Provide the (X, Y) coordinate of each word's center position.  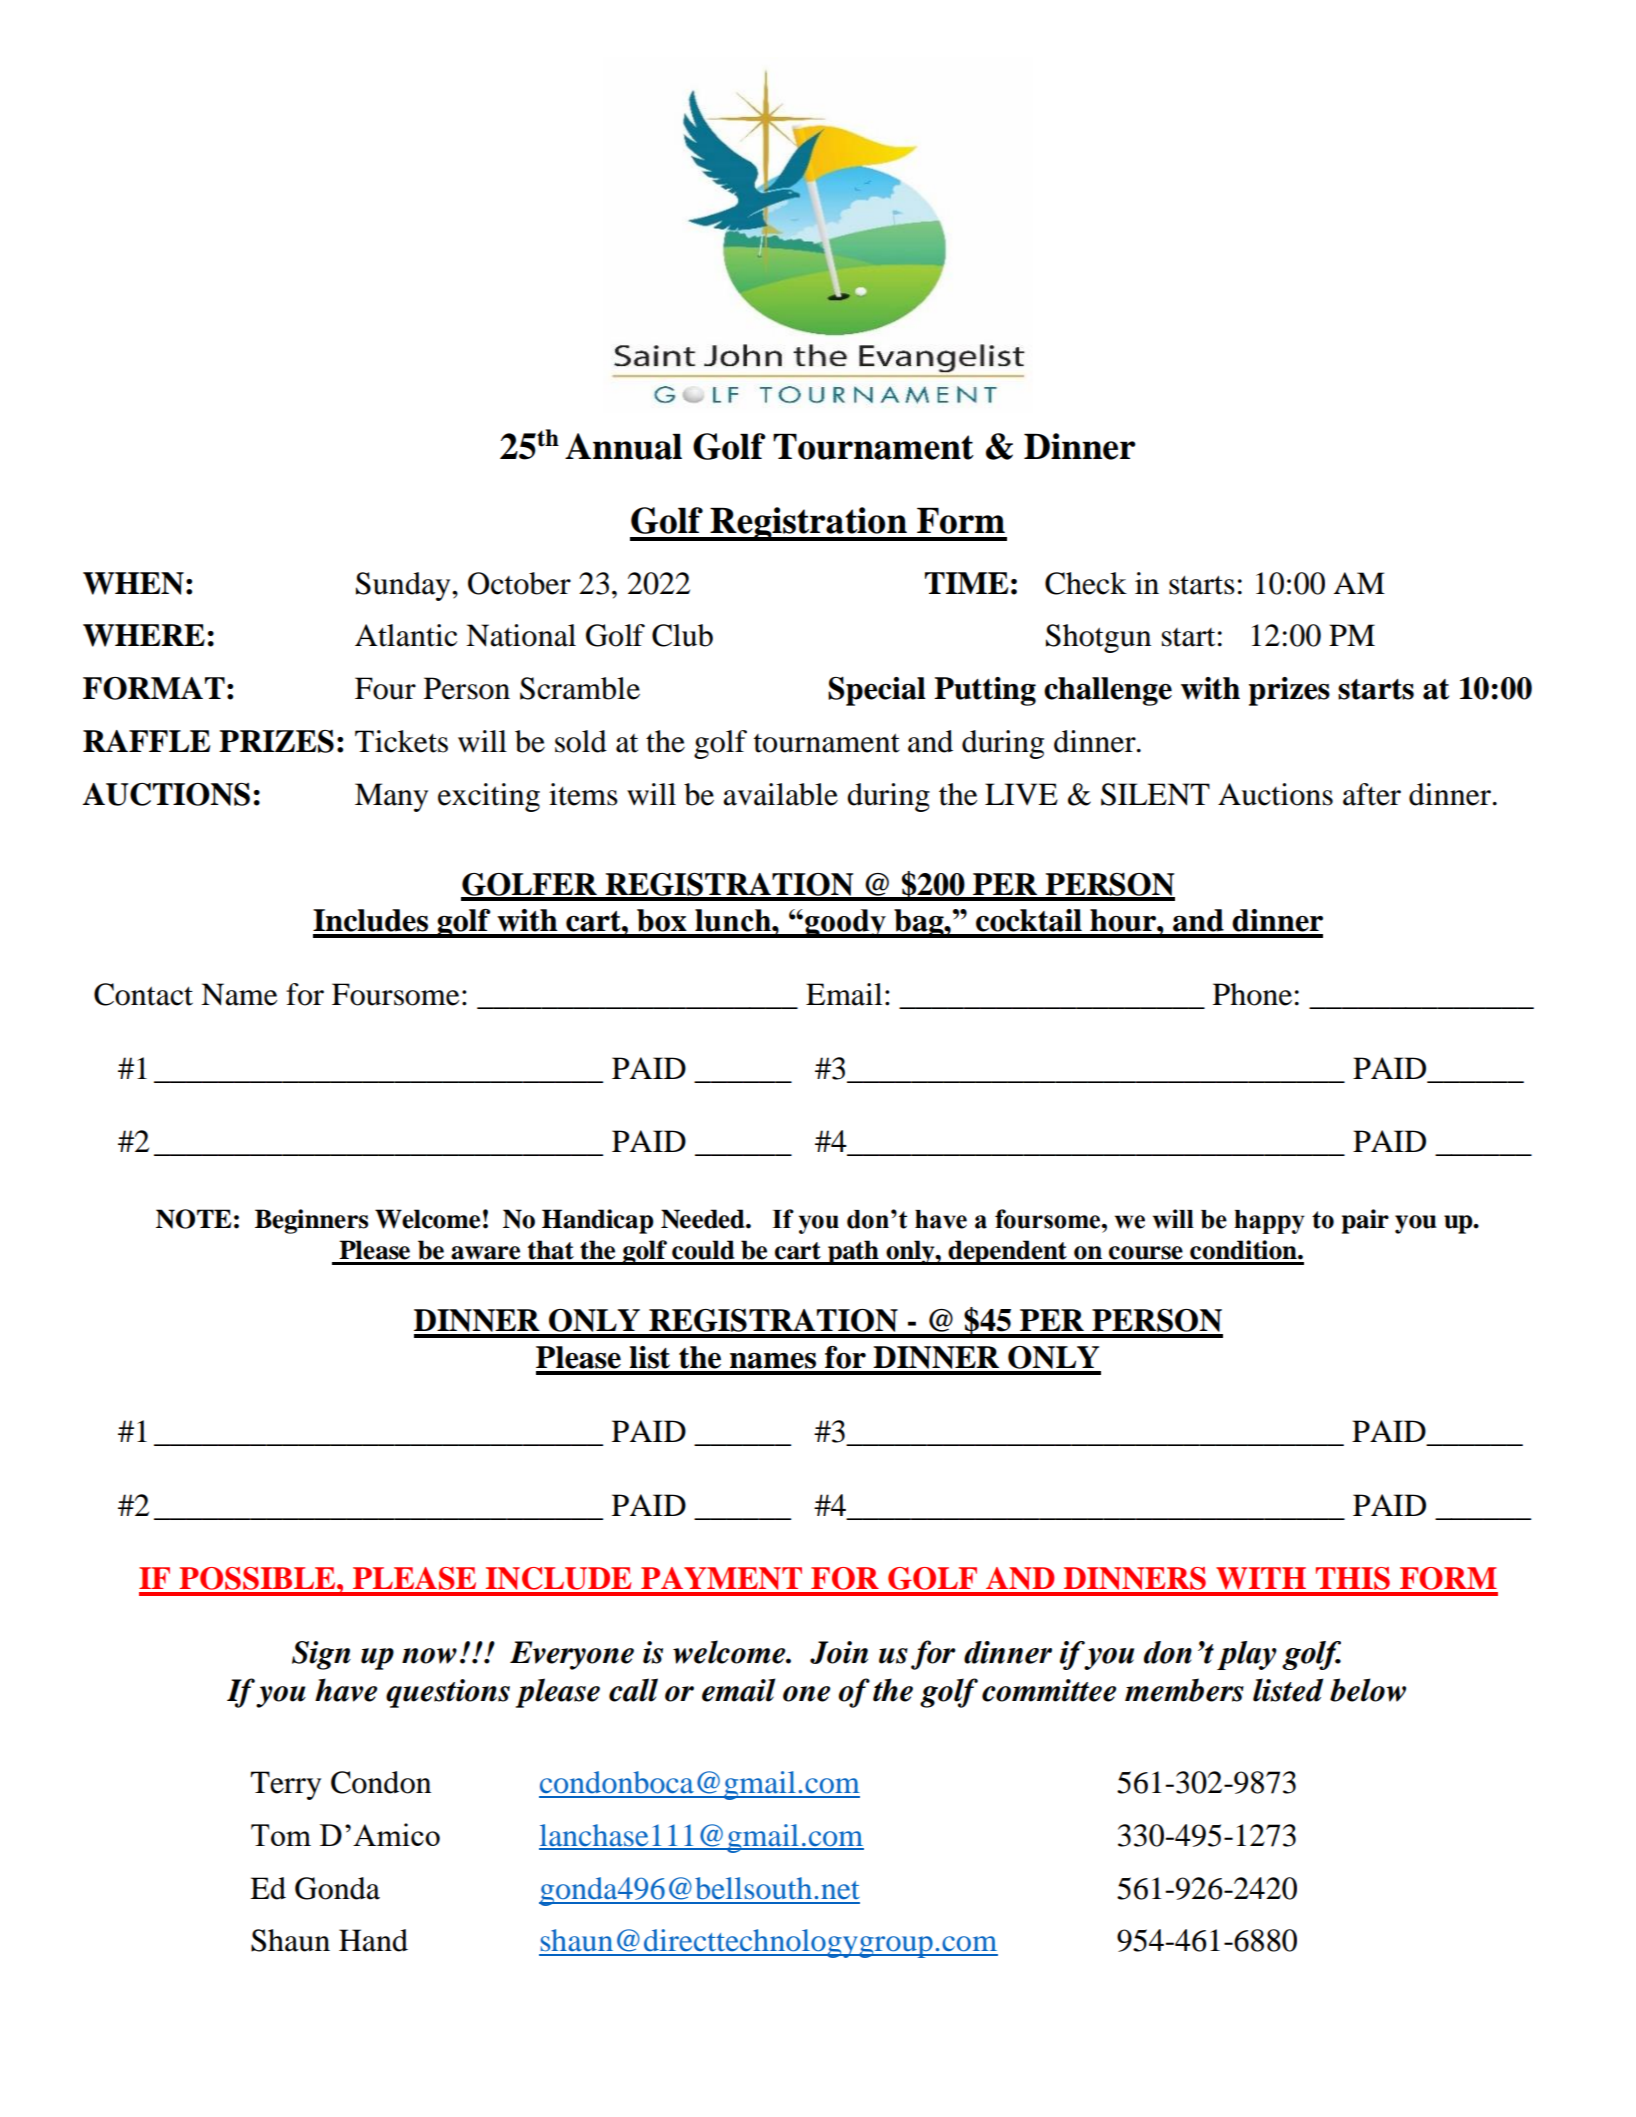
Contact (143, 994)
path (853, 1252)
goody (845, 923)
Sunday (404, 586)
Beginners (311, 1221)
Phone (1252, 994)
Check (1086, 583)
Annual (623, 446)
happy (1269, 1222)
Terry (285, 1785)
